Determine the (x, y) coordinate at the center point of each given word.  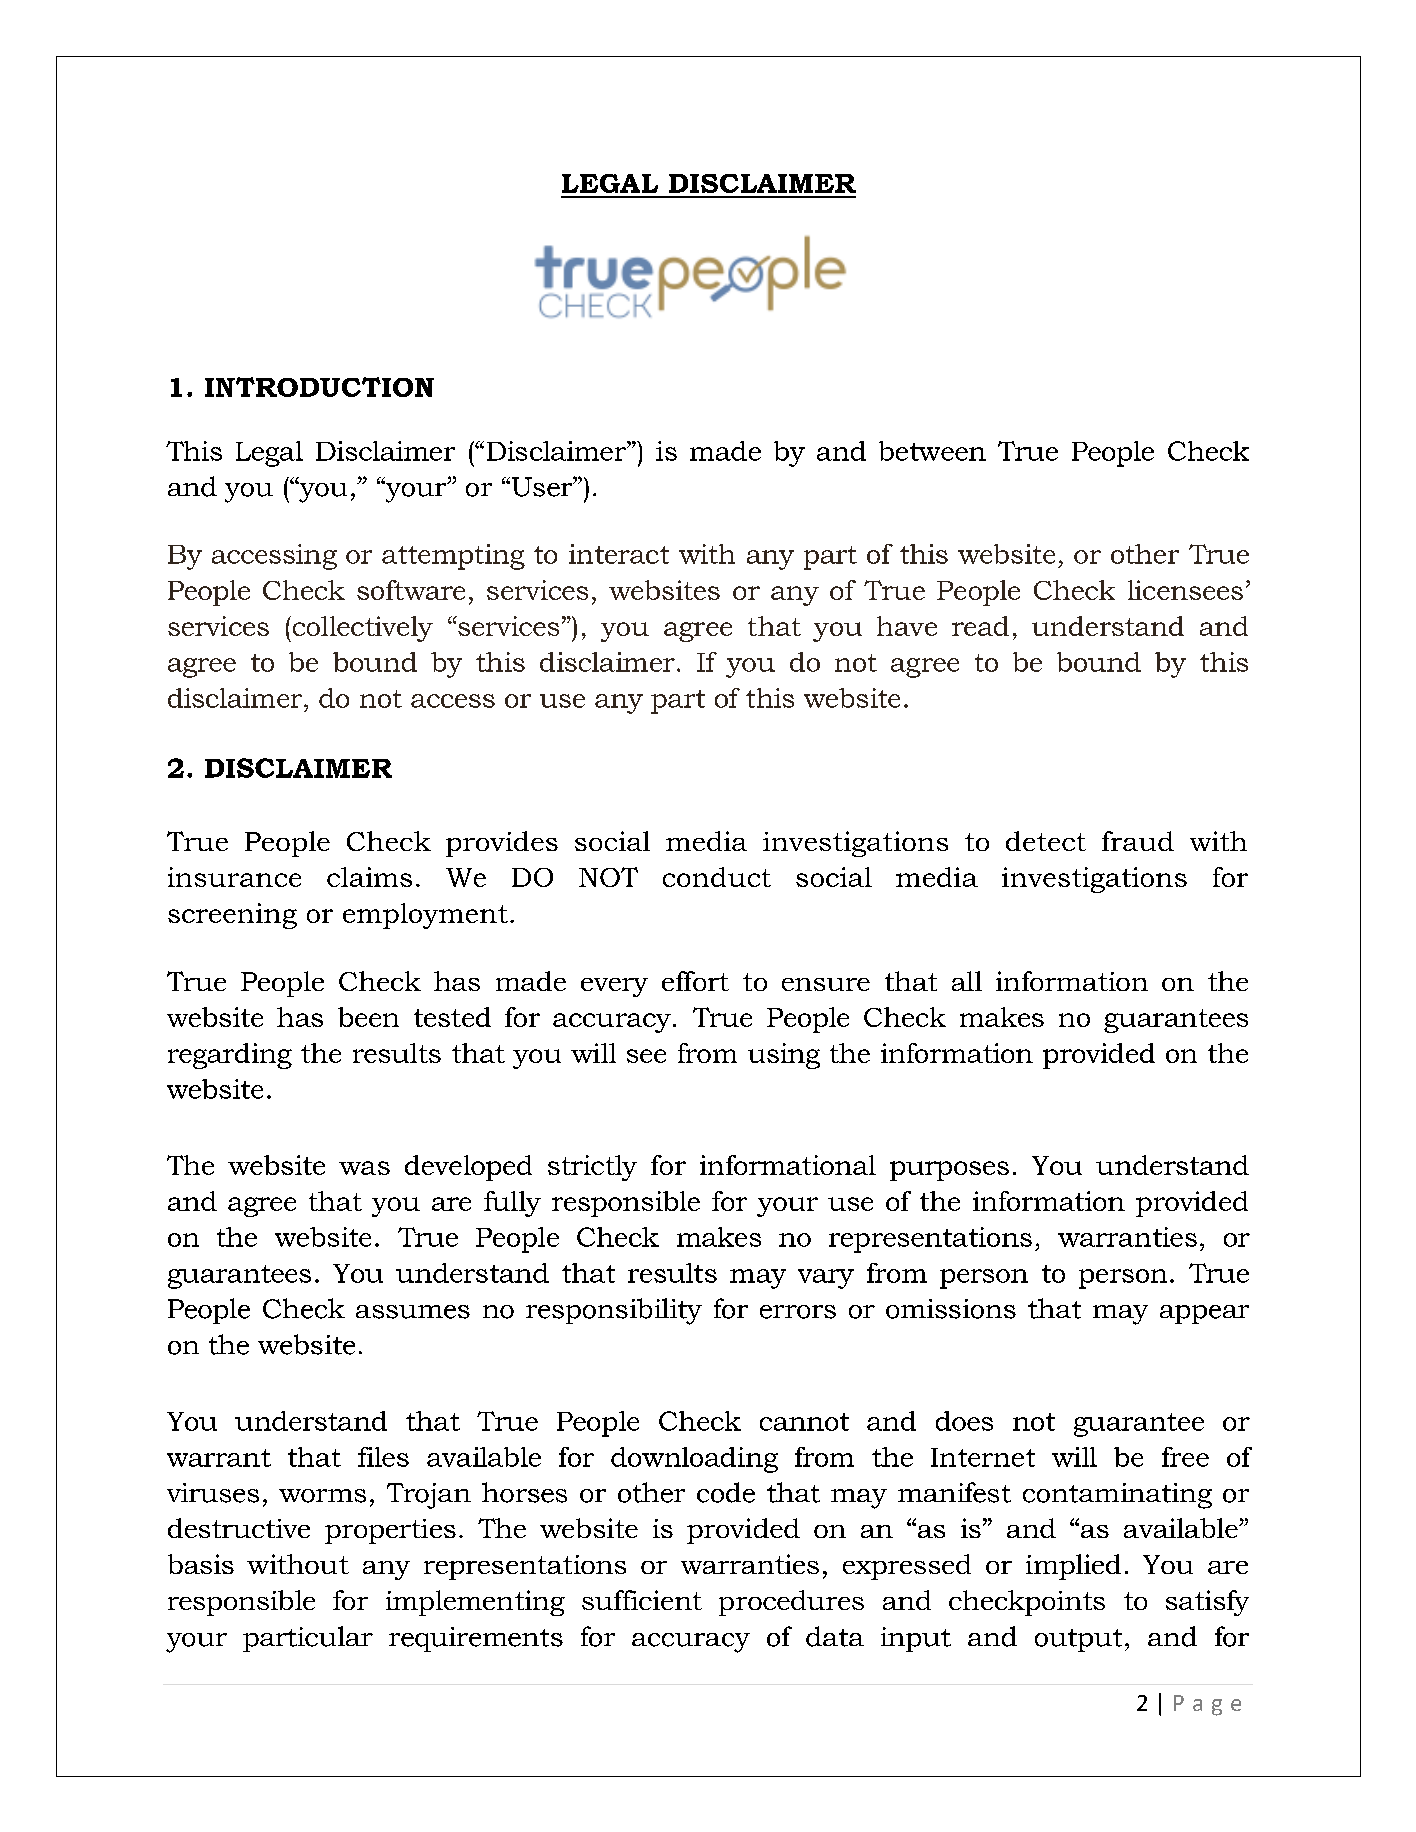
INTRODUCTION (319, 387)
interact (619, 554)
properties (390, 1531)
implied (1073, 1567)
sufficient (642, 1600)
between (932, 451)
